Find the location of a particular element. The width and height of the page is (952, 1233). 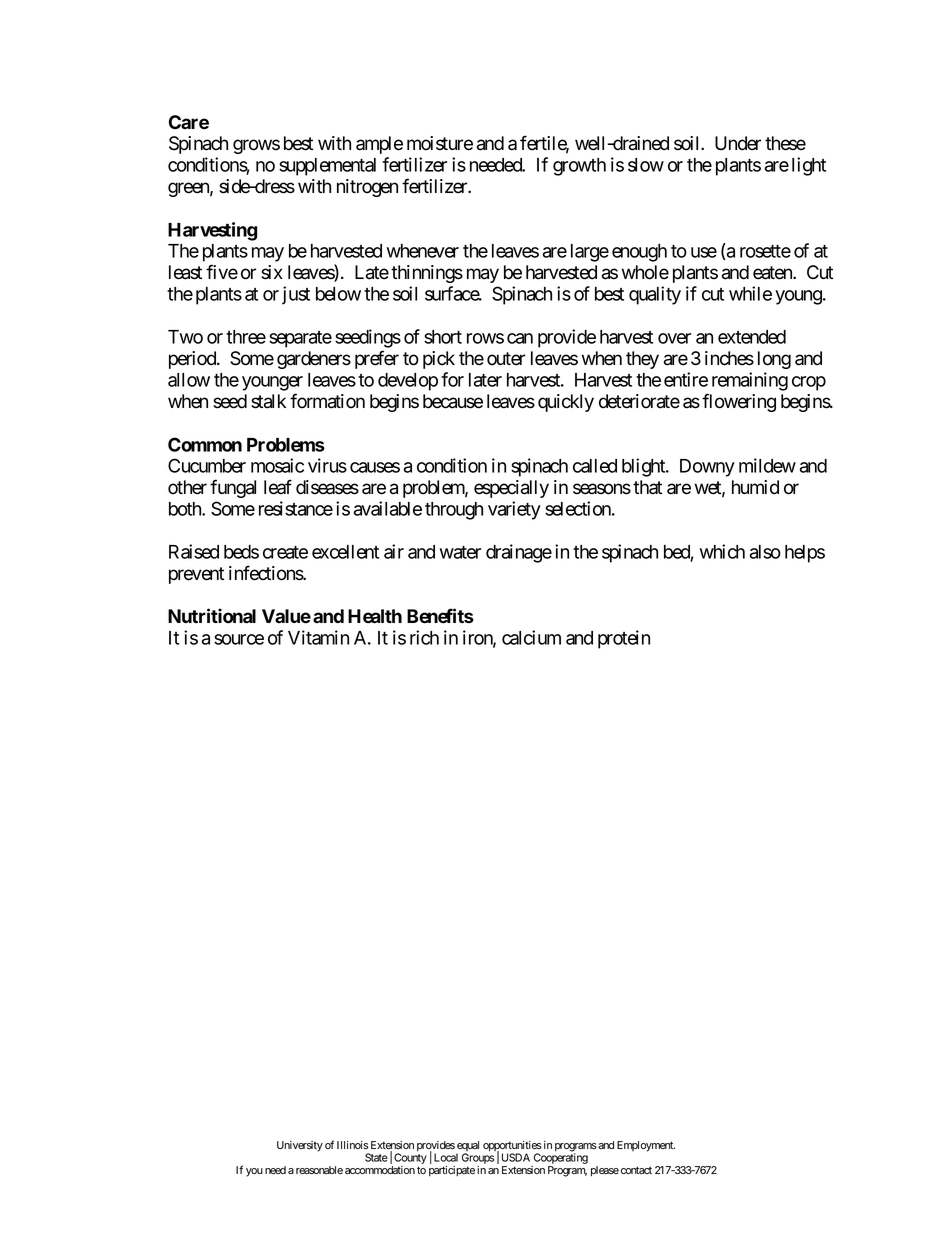

supplemental is located at coordinates (327, 167).
